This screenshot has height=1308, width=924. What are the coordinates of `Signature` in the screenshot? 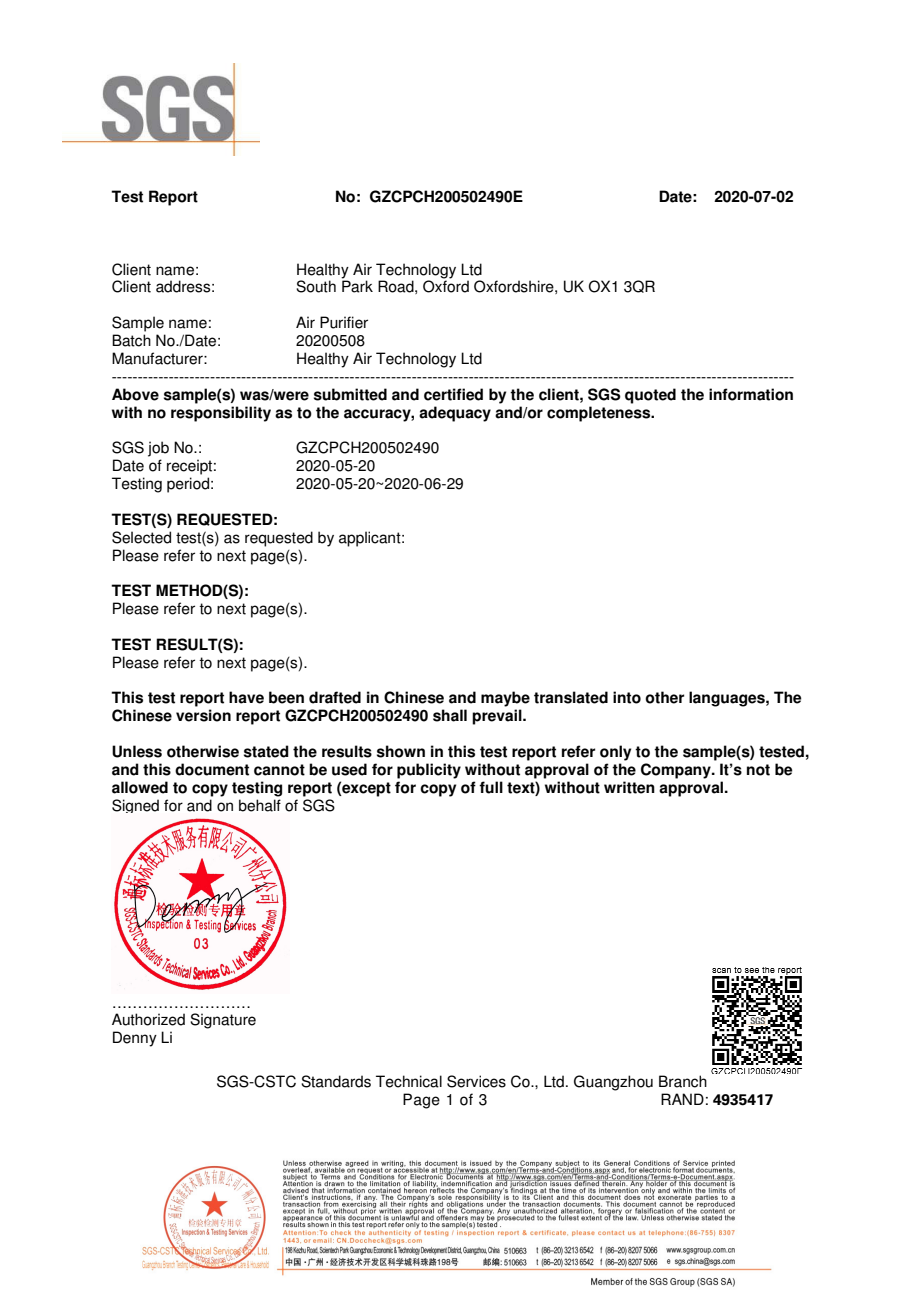 It's located at (223, 1021).
